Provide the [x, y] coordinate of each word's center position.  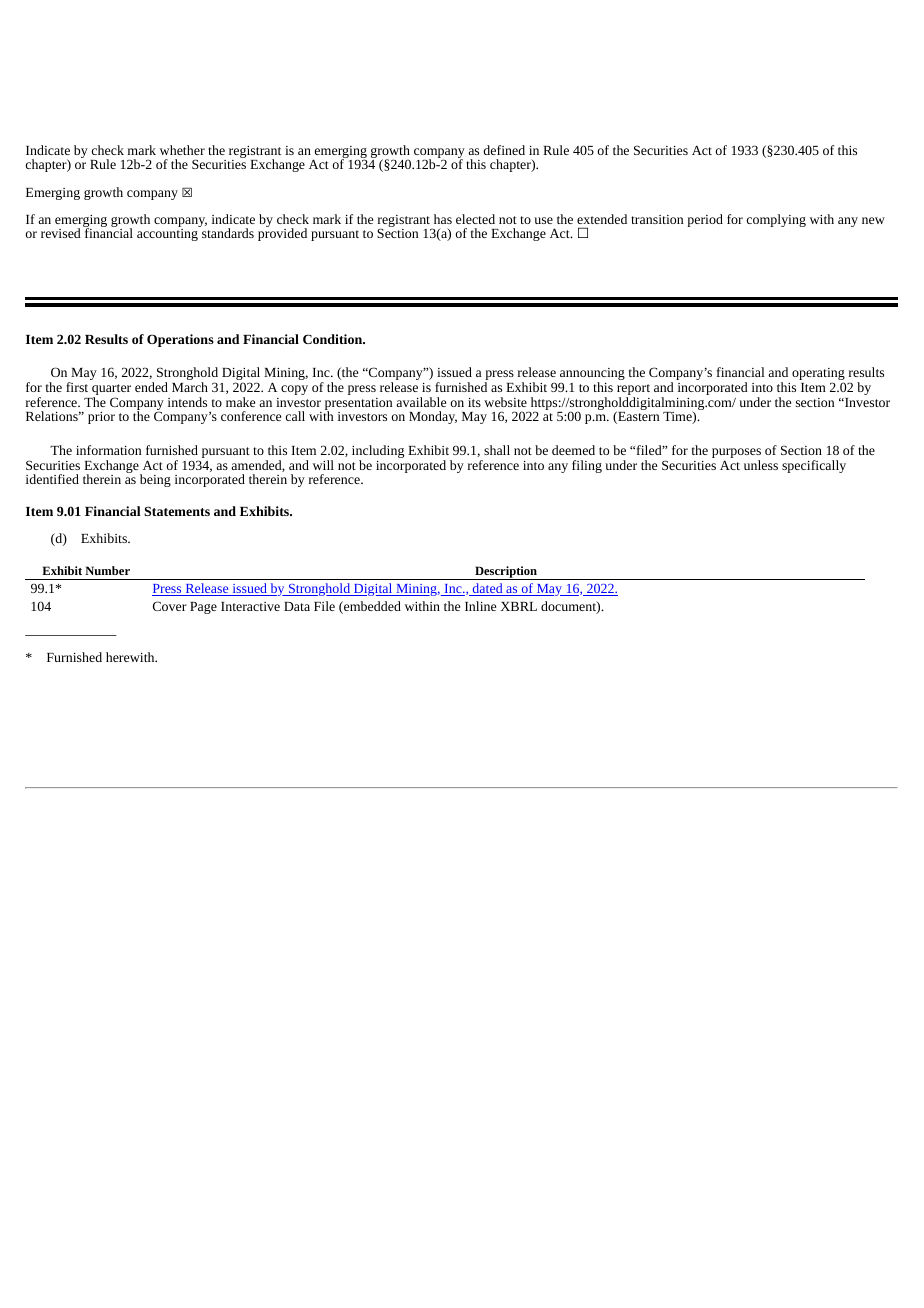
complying [776, 220]
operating [818, 375]
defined [504, 150]
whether [182, 150]
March [190, 387]
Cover [170, 606]
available [421, 402]
